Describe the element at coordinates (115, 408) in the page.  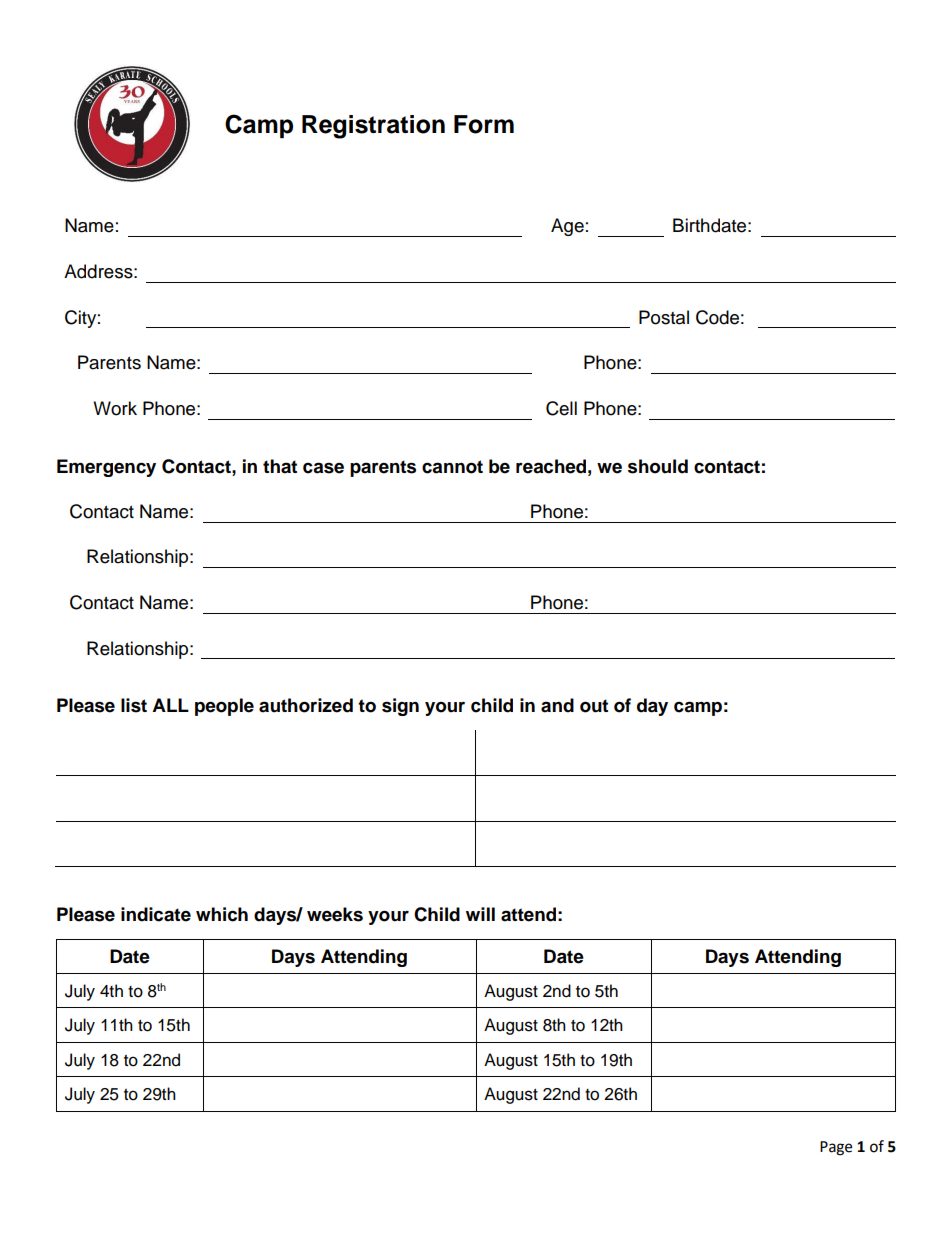
I see `Work` at that location.
